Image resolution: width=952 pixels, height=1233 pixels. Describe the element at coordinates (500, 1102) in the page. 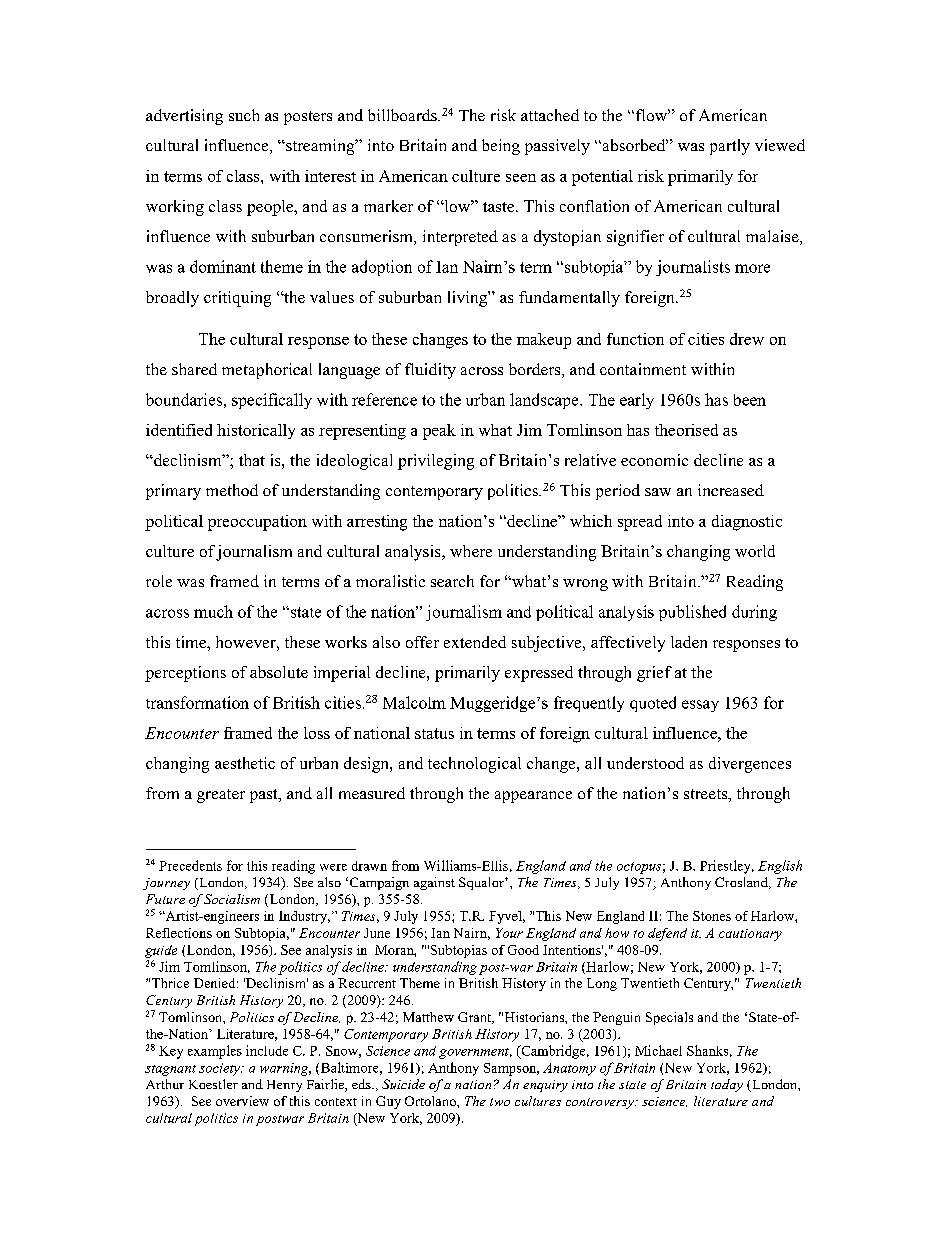

I see `two` at that location.
